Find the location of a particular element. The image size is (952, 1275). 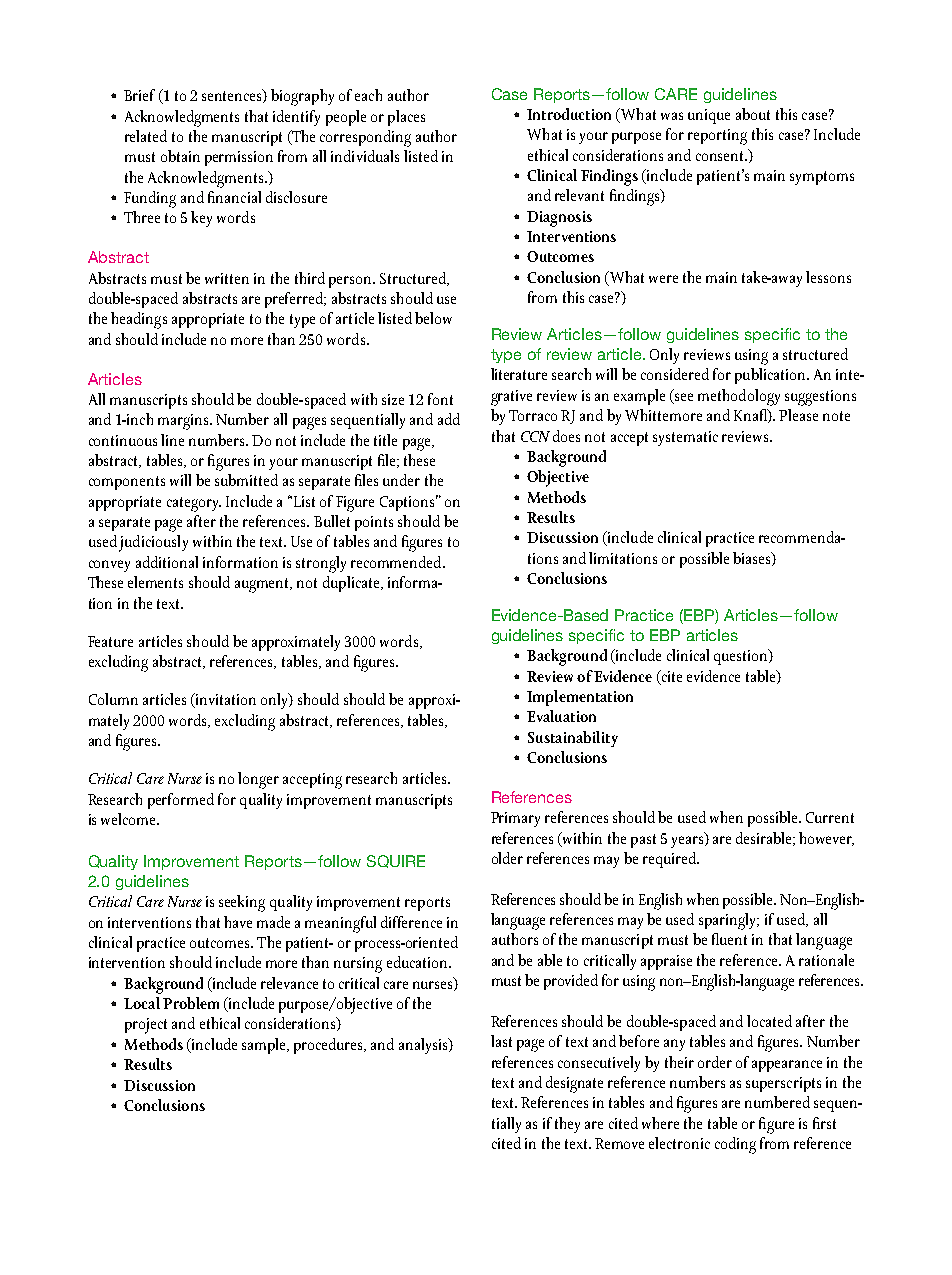

performed is located at coordinates (181, 801).
